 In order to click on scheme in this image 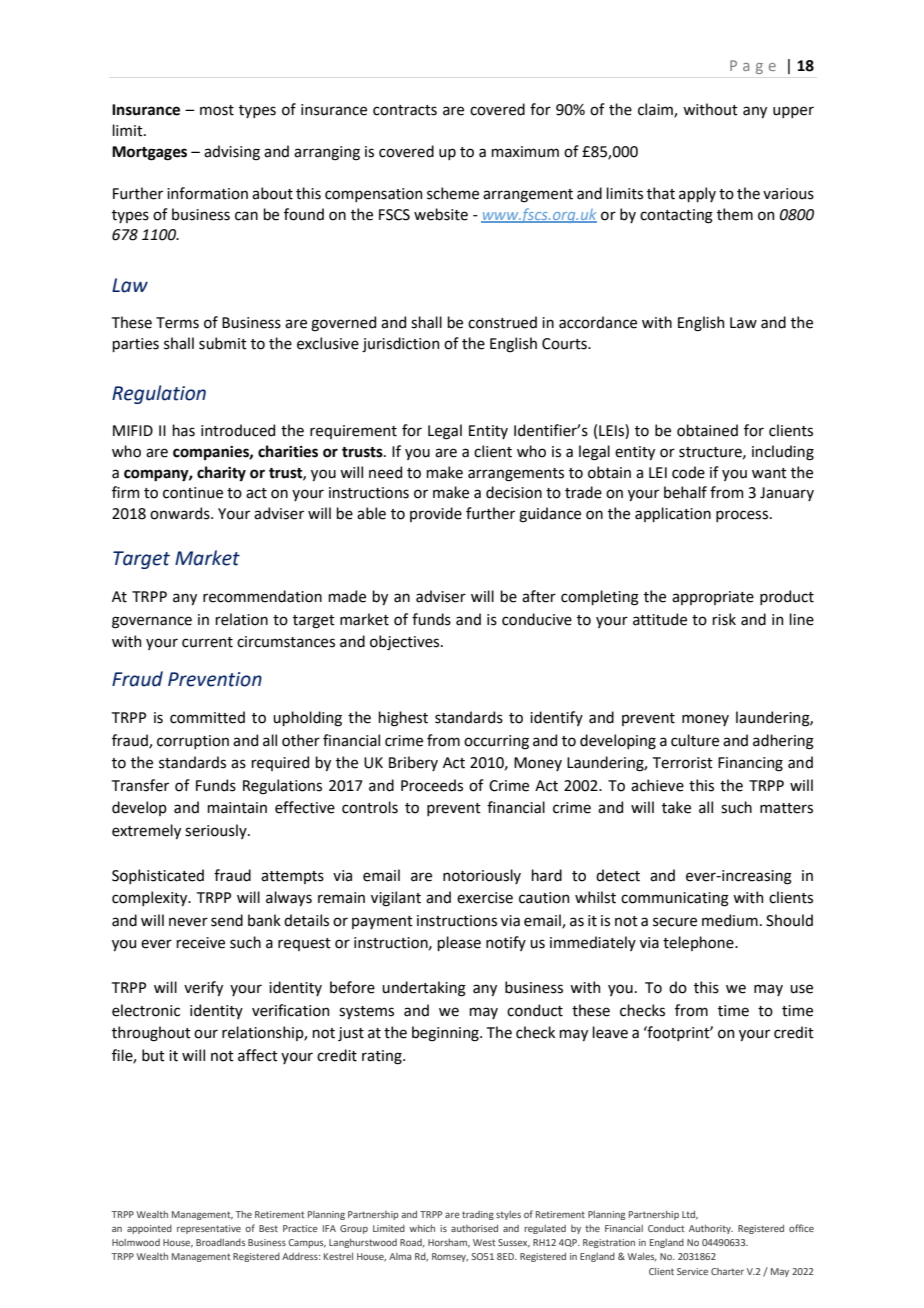, I will do `click(453, 193)`.
